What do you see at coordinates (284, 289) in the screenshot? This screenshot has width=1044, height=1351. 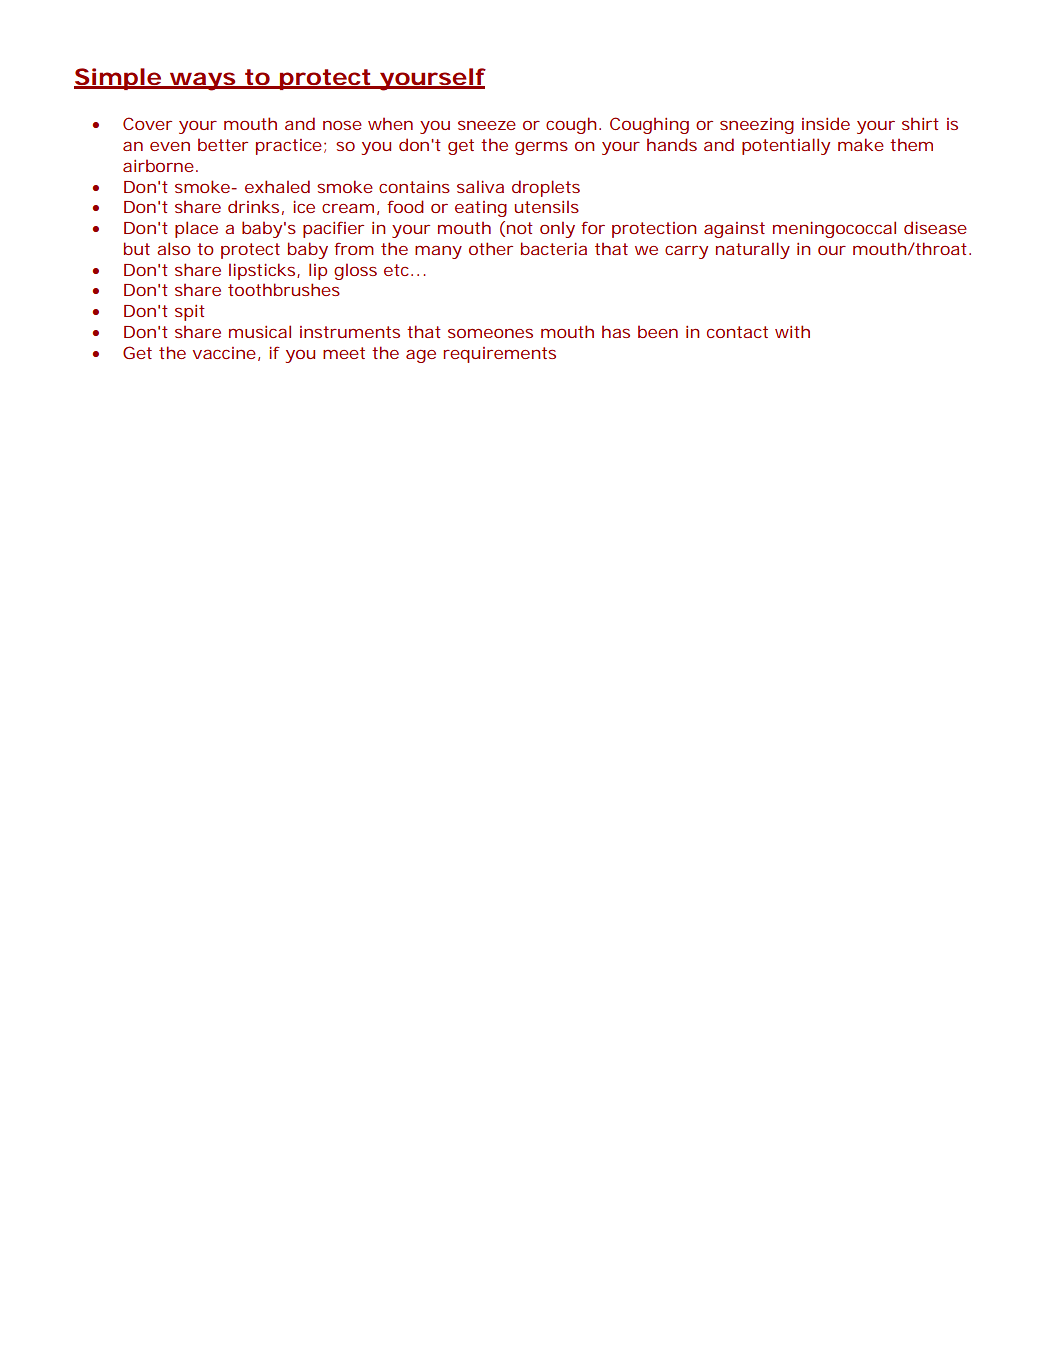 I see `toothbrushes` at bounding box center [284, 289].
